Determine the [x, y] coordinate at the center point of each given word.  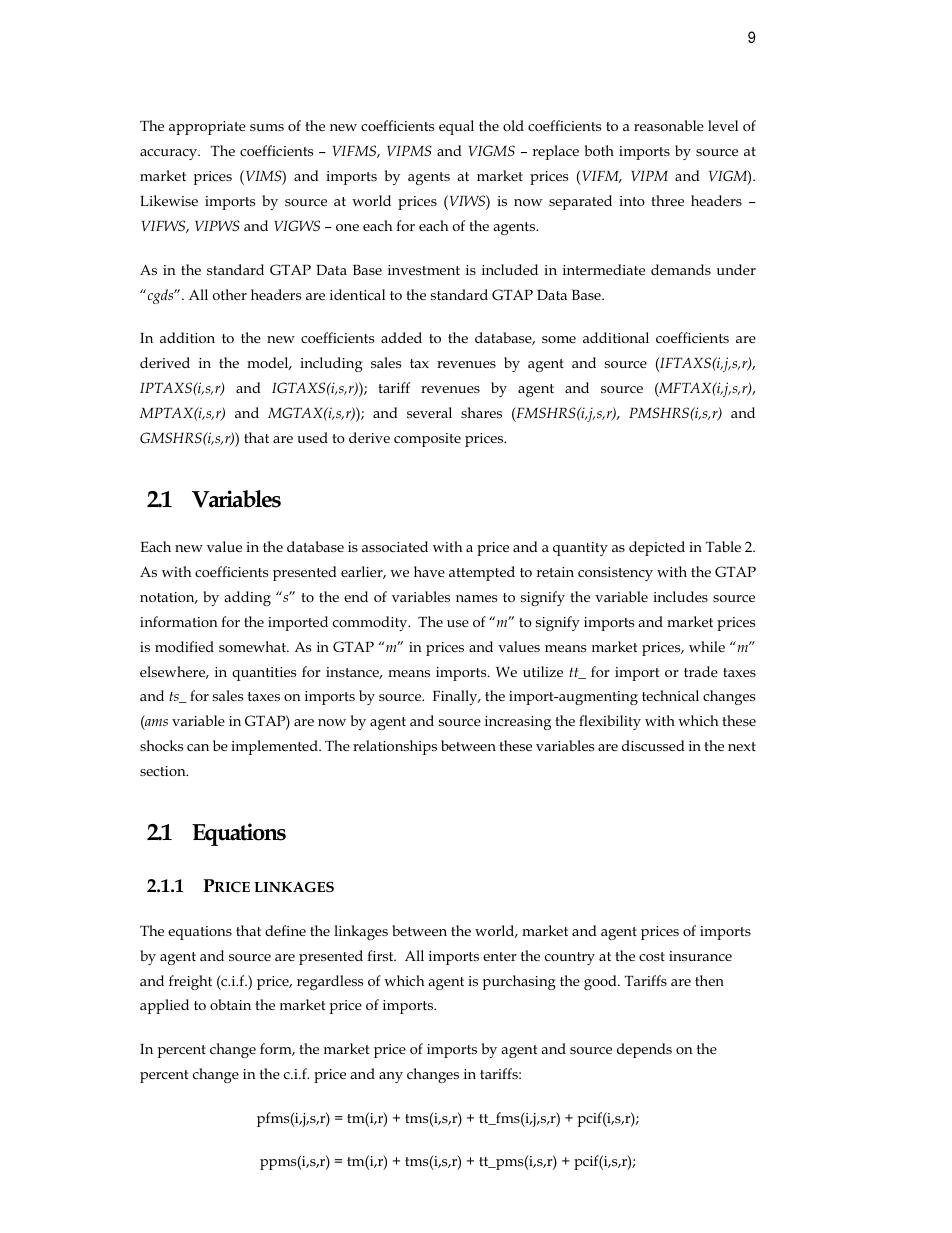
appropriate [207, 128]
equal [456, 127]
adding [247, 598]
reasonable [669, 125]
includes [680, 596]
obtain [230, 1004]
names [476, 598]
